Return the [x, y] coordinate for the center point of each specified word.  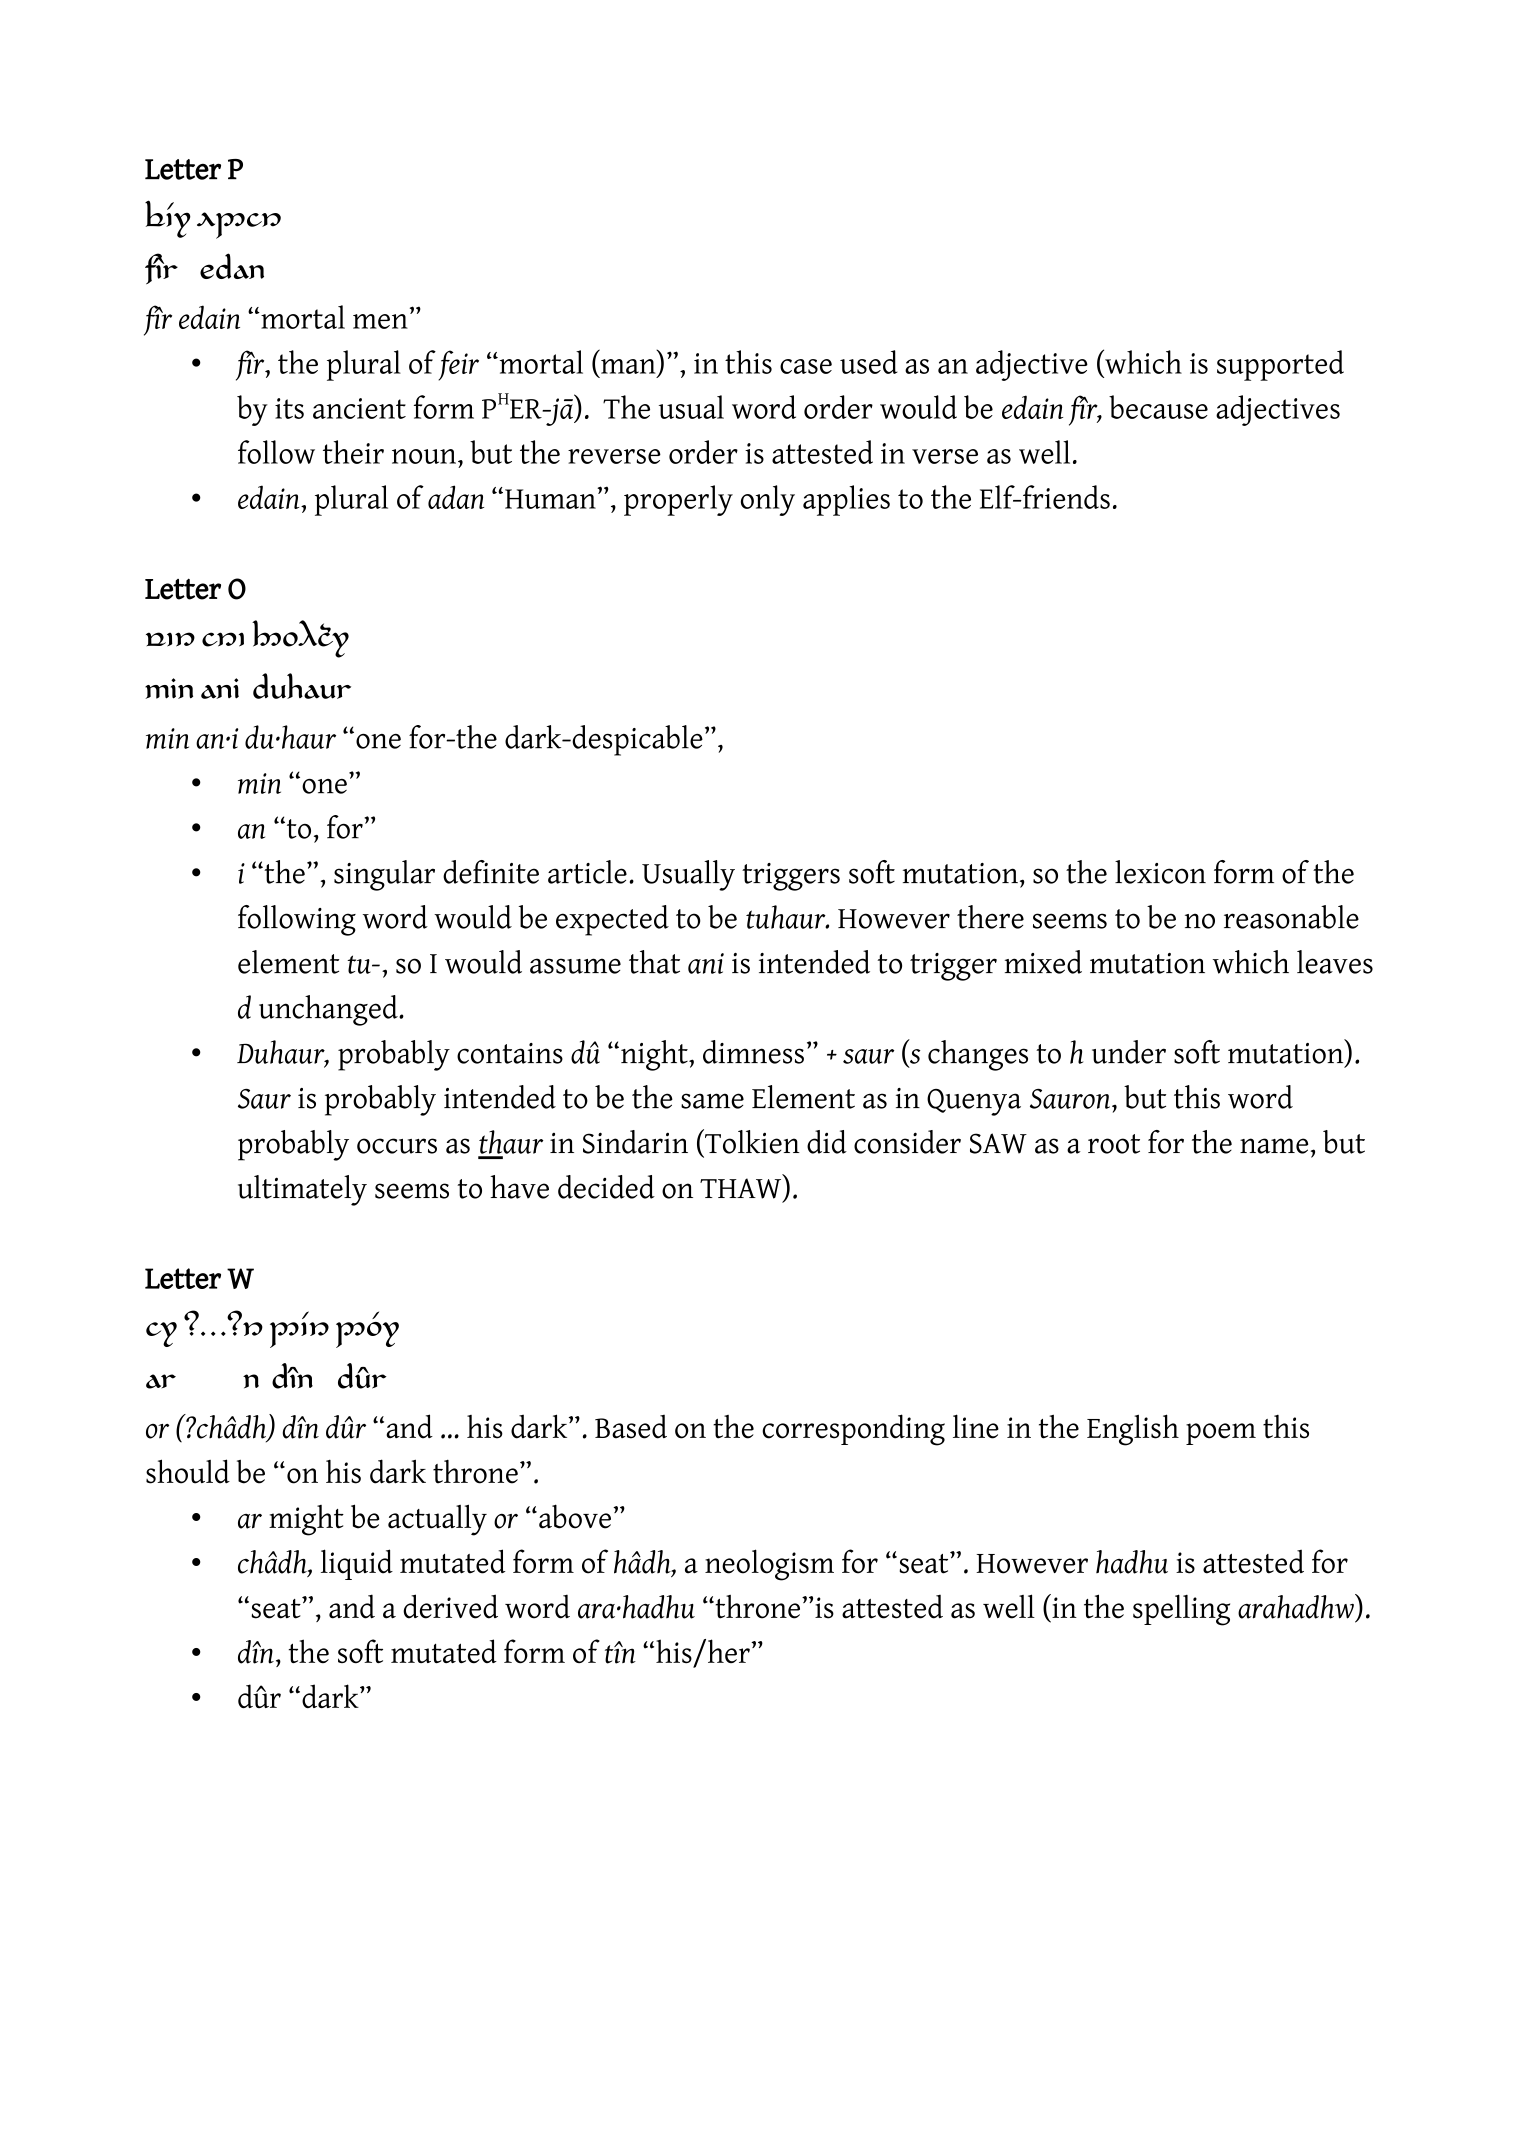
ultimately [302, 1190]
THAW [742, 1189]
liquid [357, 1564]
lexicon [1160, 872]
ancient [359, 408]
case [806, 366]
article [587, 872]
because [1158, 407]
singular [384, 875]
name [1274, 1146]
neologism [769, 1565]
